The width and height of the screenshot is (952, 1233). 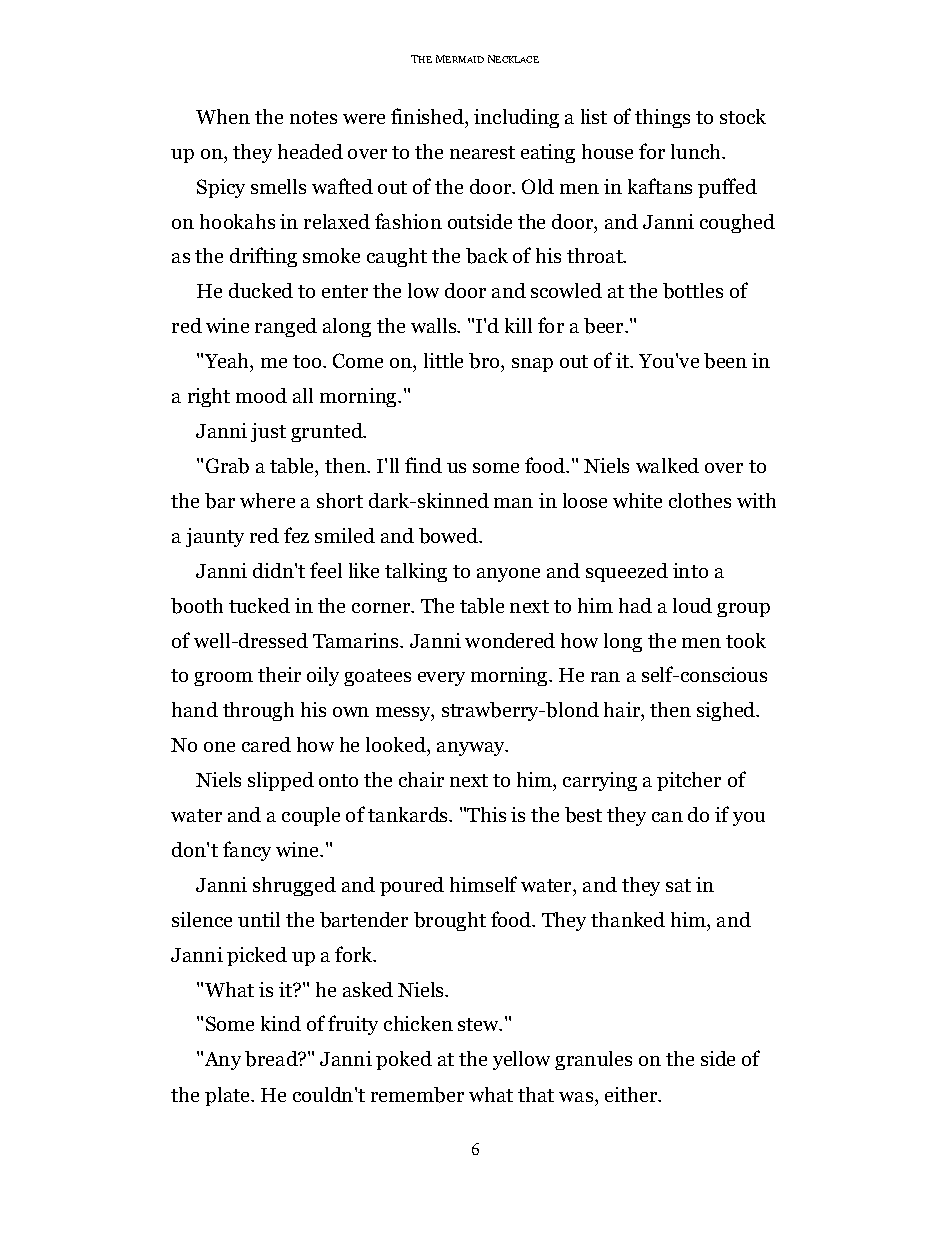 I want to click on anyway, so click(x=472, y=749).
